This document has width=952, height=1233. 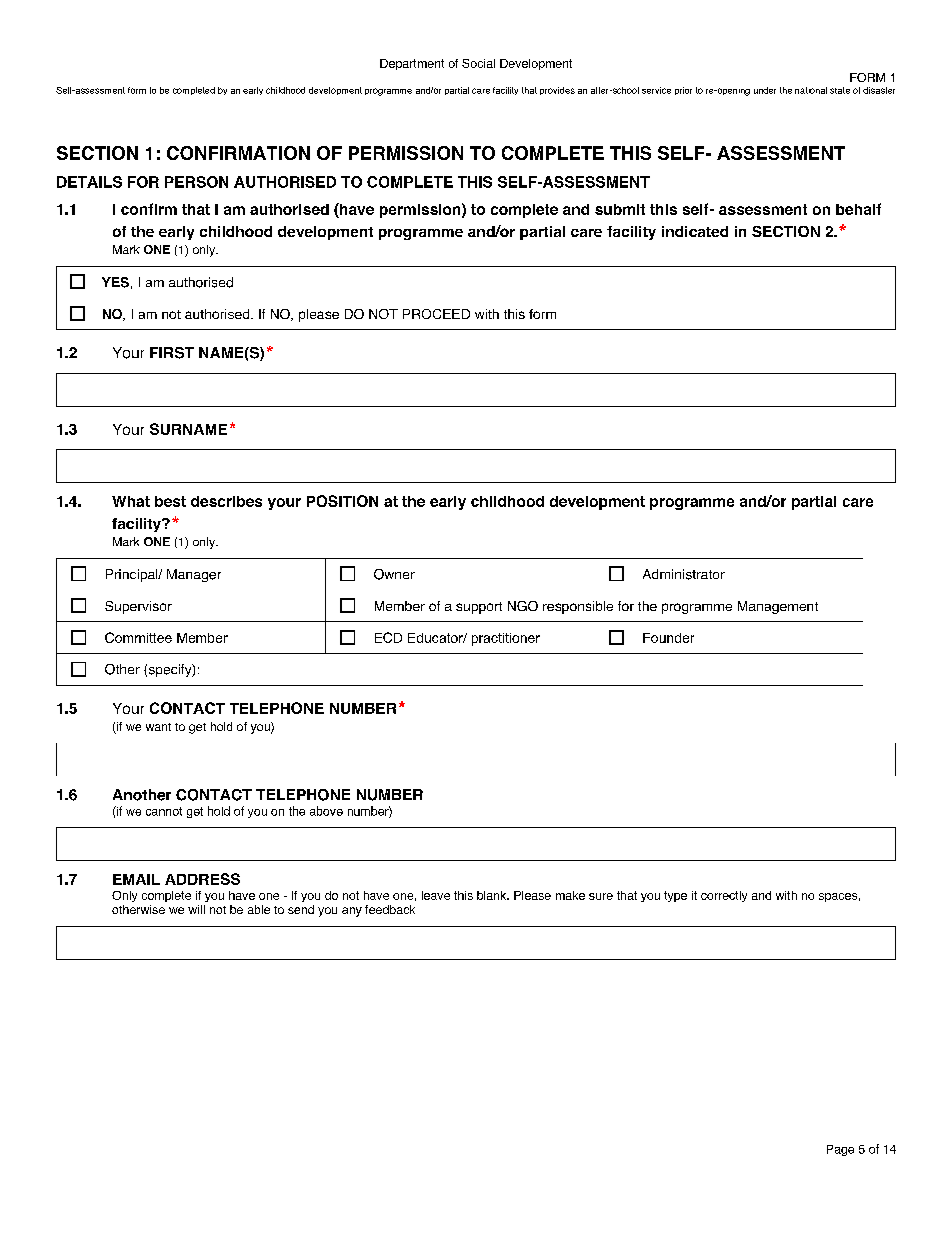 What do you see at coordinates (478, 63) in the document?
I see `Social` at bounding box center [478, 63].
